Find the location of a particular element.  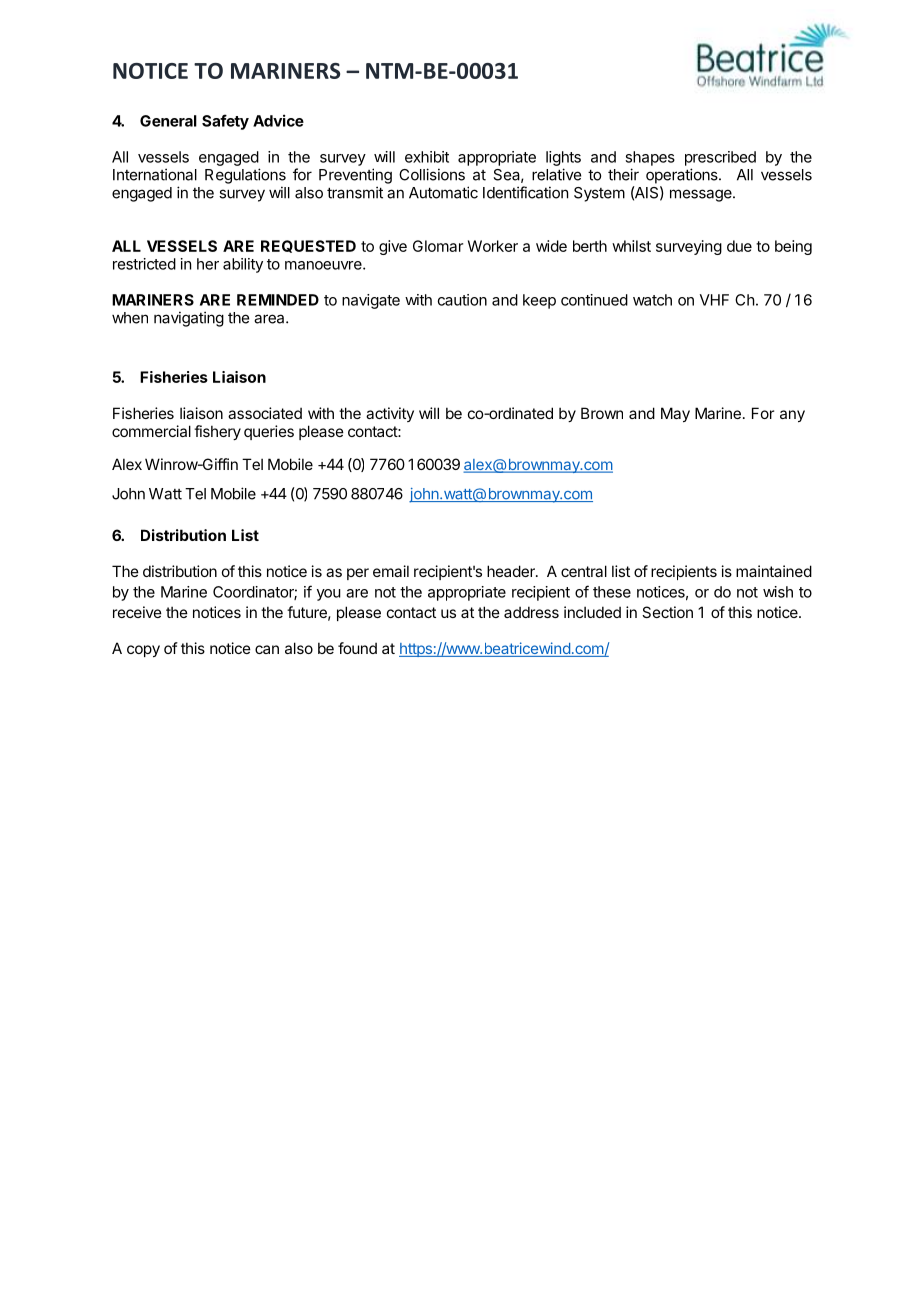

can is located at coordinates (267, 649).
